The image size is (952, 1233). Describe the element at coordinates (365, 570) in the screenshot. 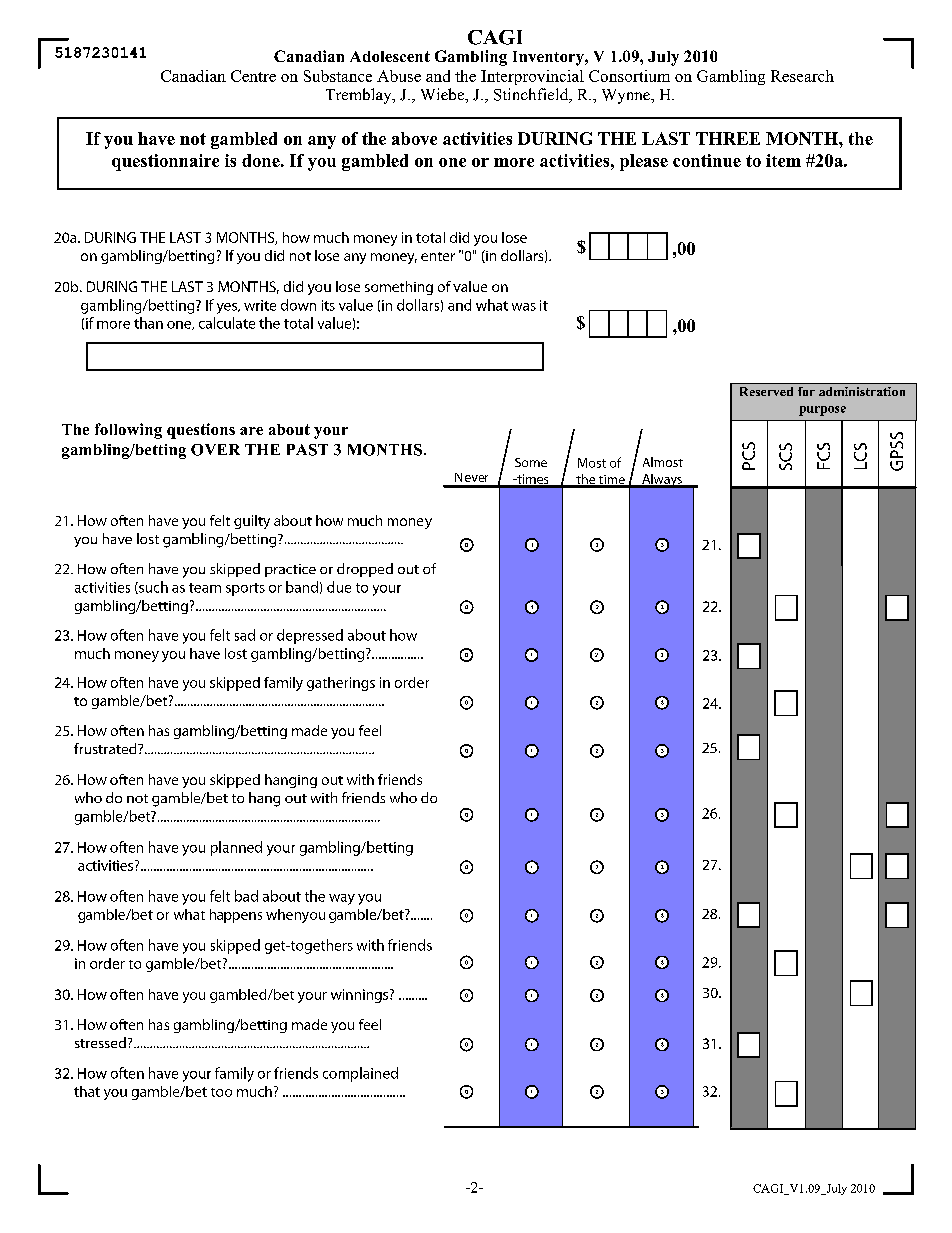

I see `dropped` at that location.
